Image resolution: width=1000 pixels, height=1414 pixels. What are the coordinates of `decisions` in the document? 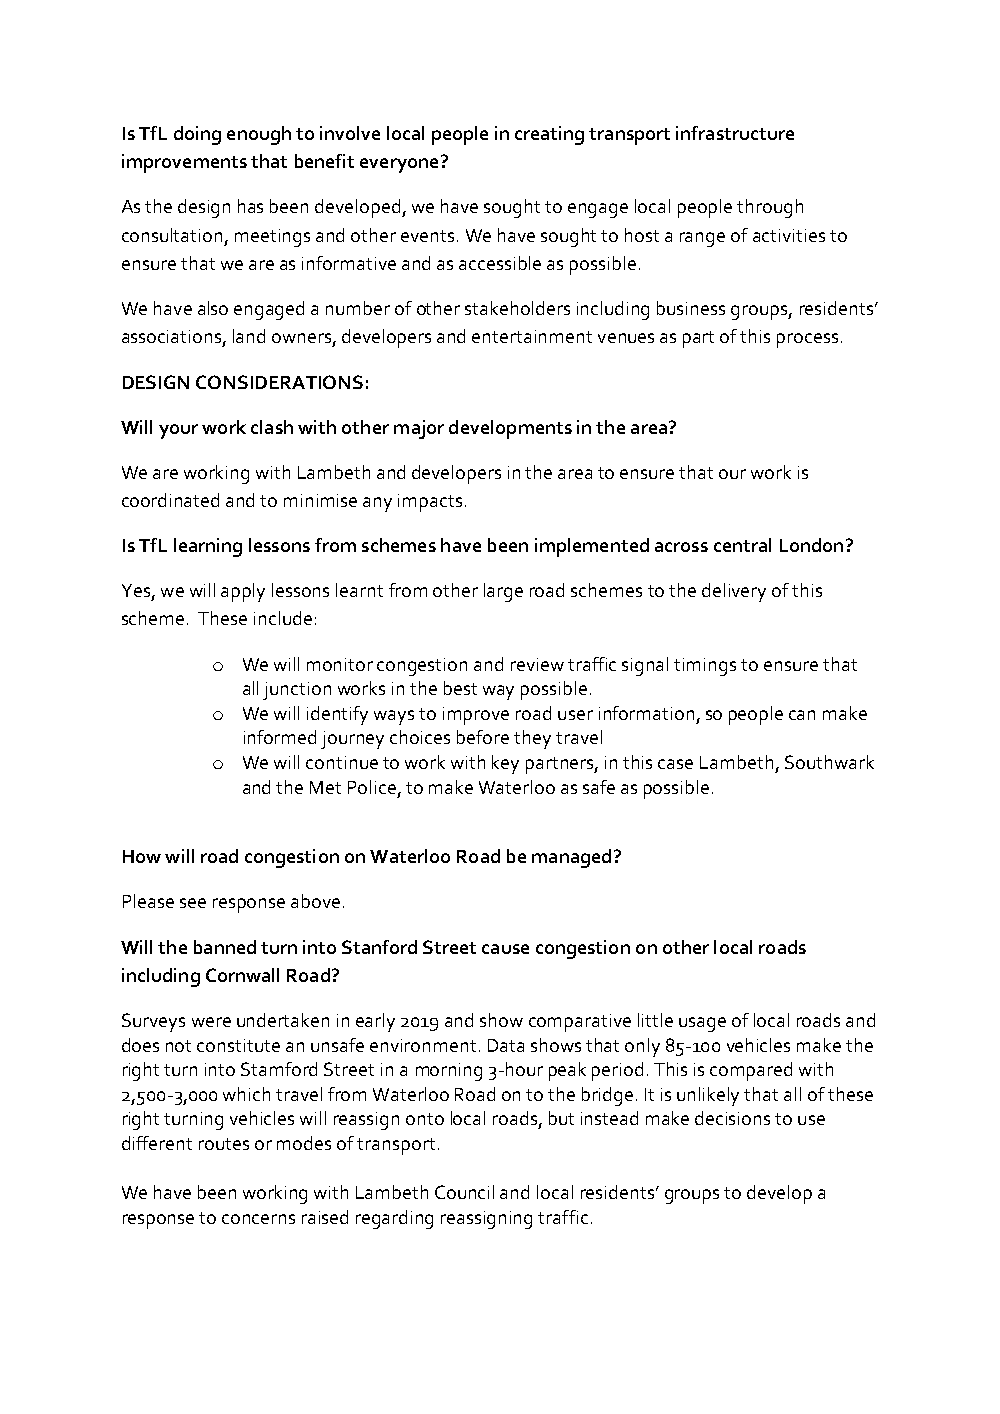 It's located at (732, 1118).
